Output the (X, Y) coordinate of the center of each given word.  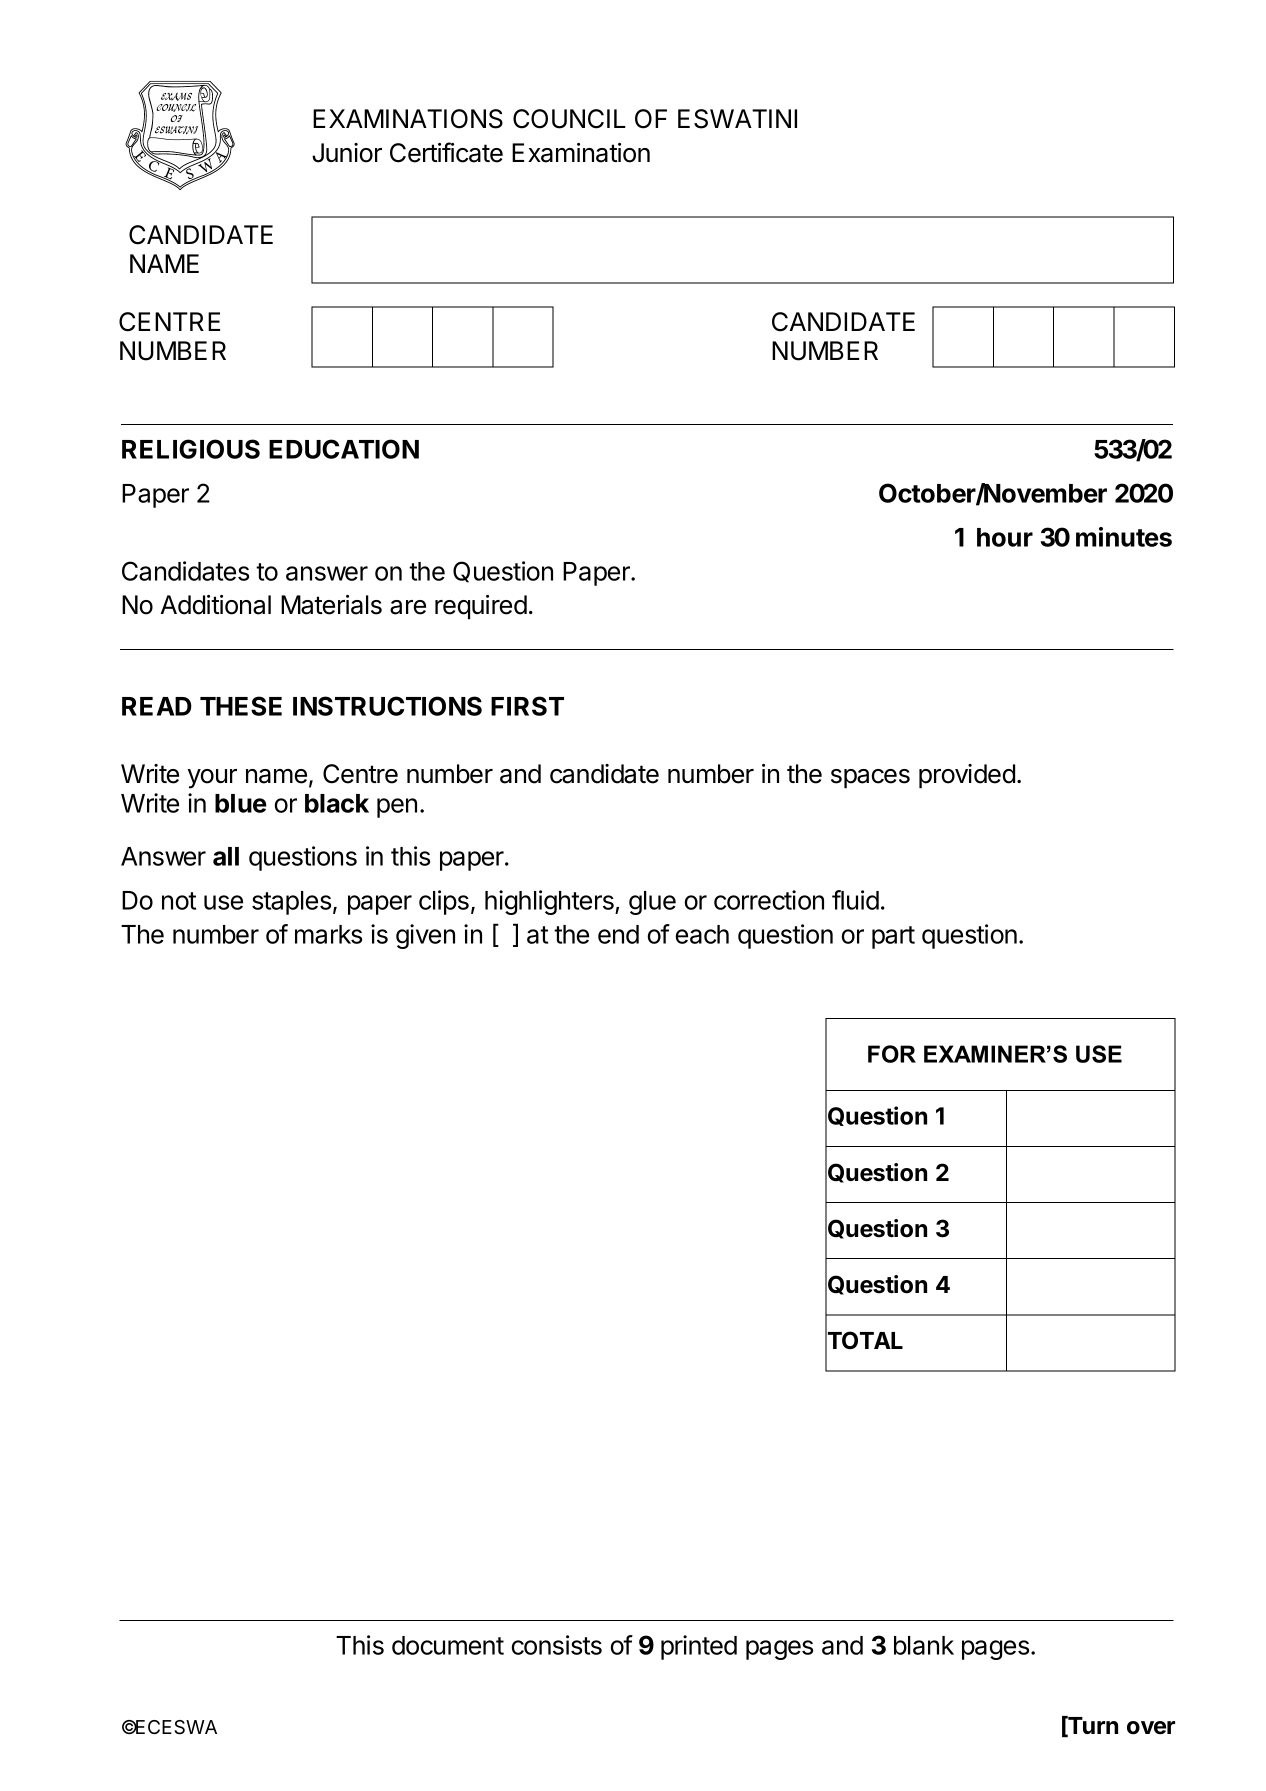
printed (699, 1647)
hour (1005, 537)
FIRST (527, 706)
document (448, 1645)
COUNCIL (569, 119)
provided (967, 776)
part (893, 937)
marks (328, 934)
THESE (241, 706)
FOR (892, 1054)
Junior (347, 153)
